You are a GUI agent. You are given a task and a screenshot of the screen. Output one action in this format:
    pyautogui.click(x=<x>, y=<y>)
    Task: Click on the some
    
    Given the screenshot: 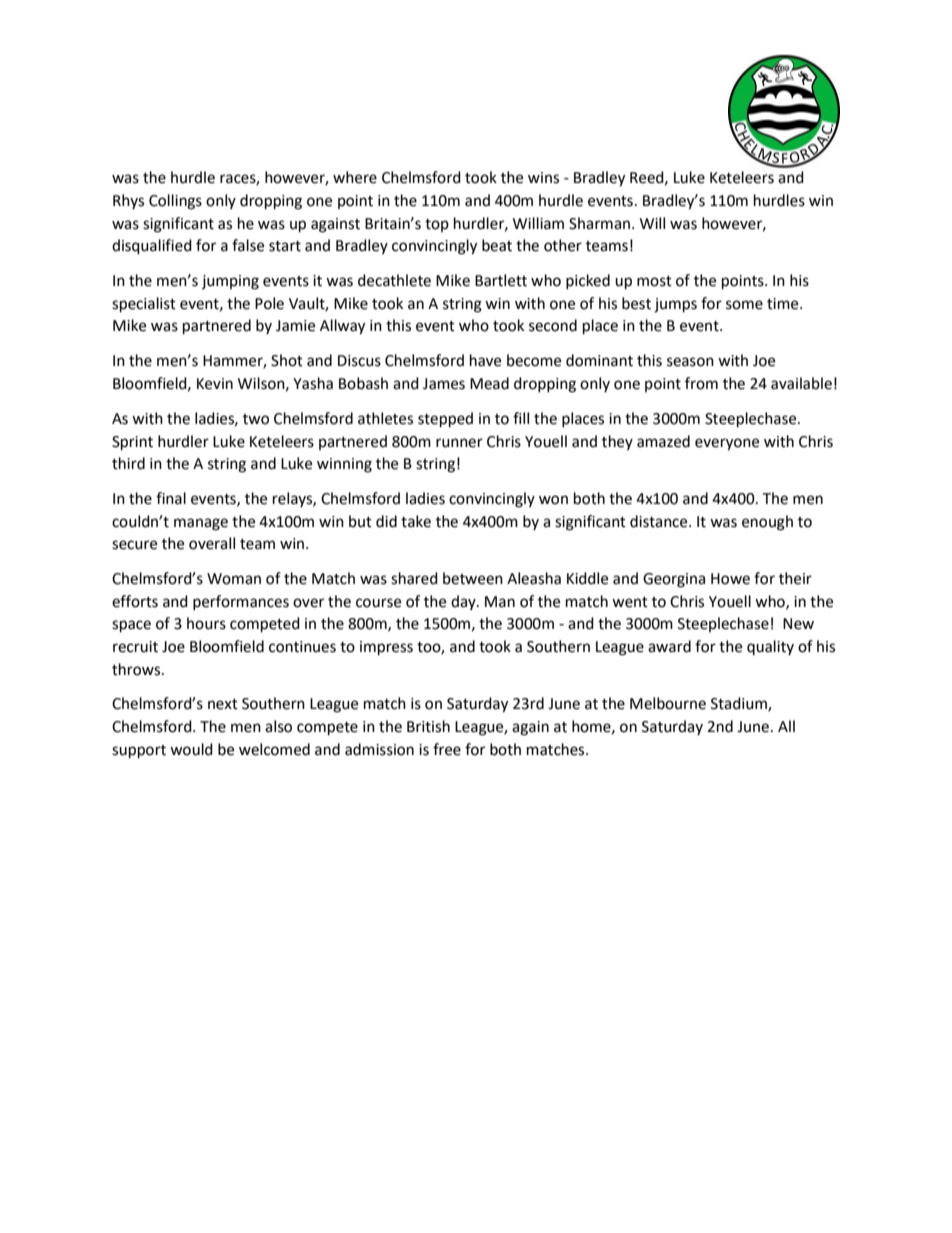 What is the action you would take?
    pyautogui.click(x=744, y=305)
